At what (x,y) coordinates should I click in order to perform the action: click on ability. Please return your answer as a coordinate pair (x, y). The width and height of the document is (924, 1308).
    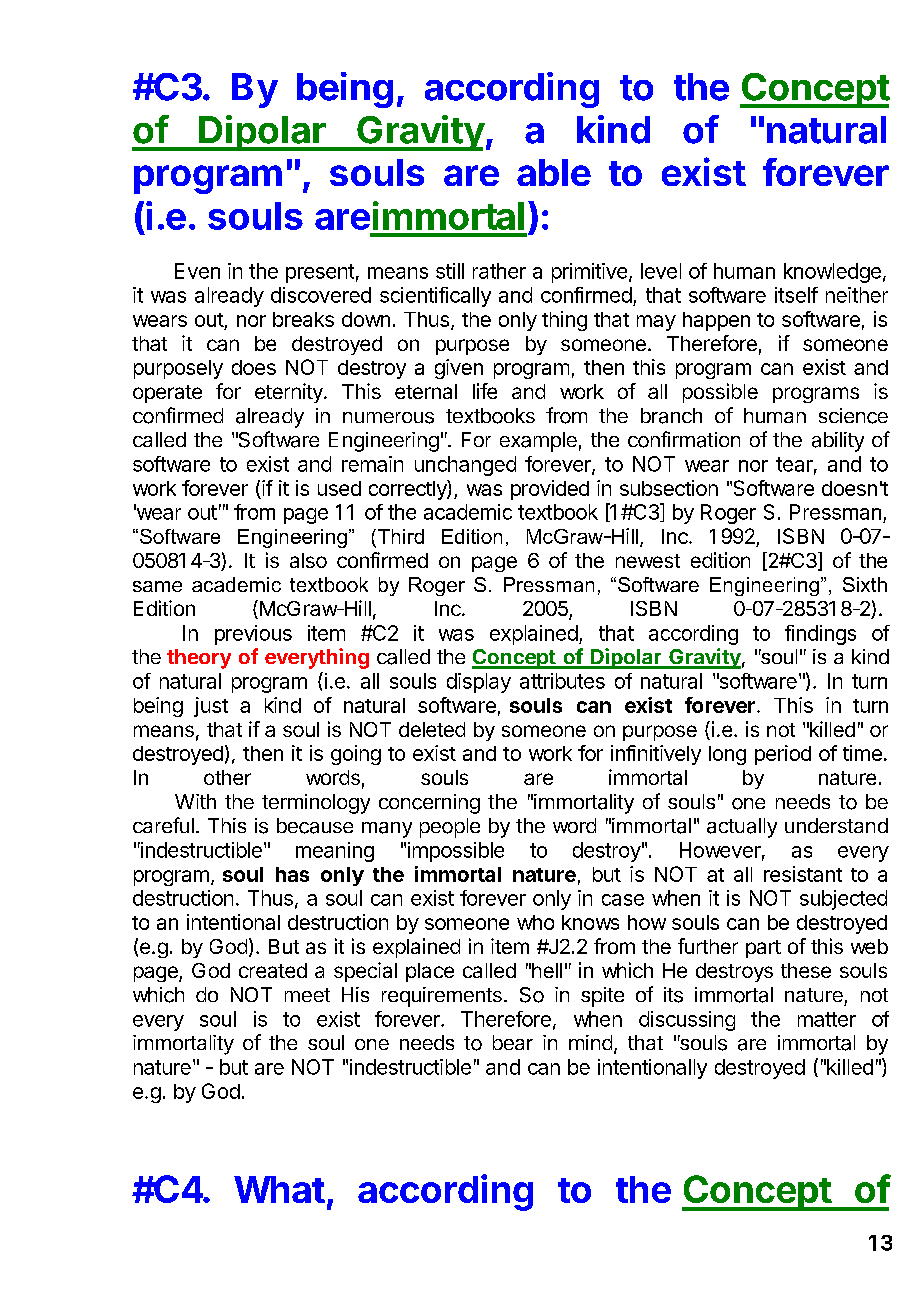
    Looking at the image, I should click on (838, 442).
